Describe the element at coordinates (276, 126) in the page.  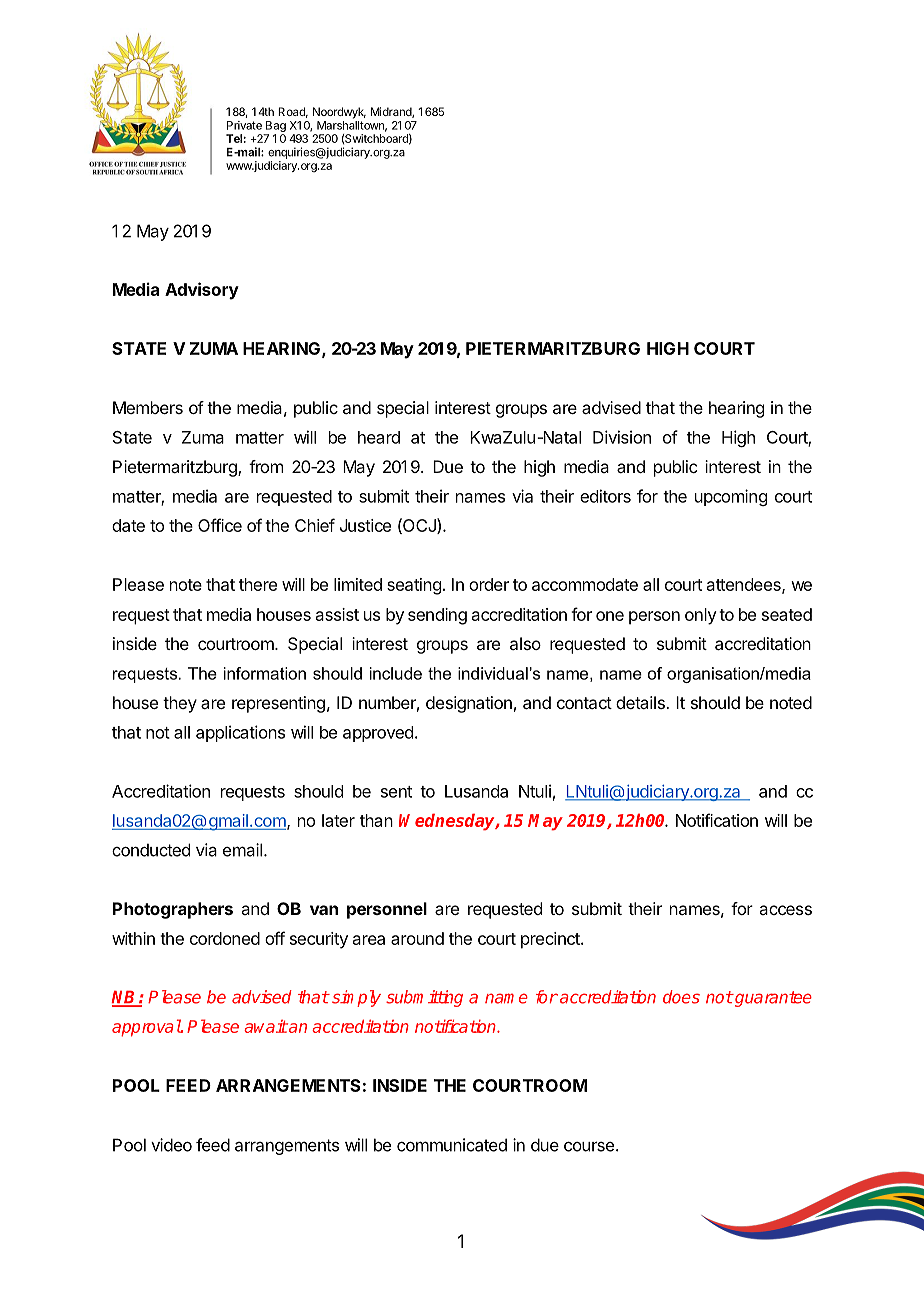
I see `Bag` at that location.
